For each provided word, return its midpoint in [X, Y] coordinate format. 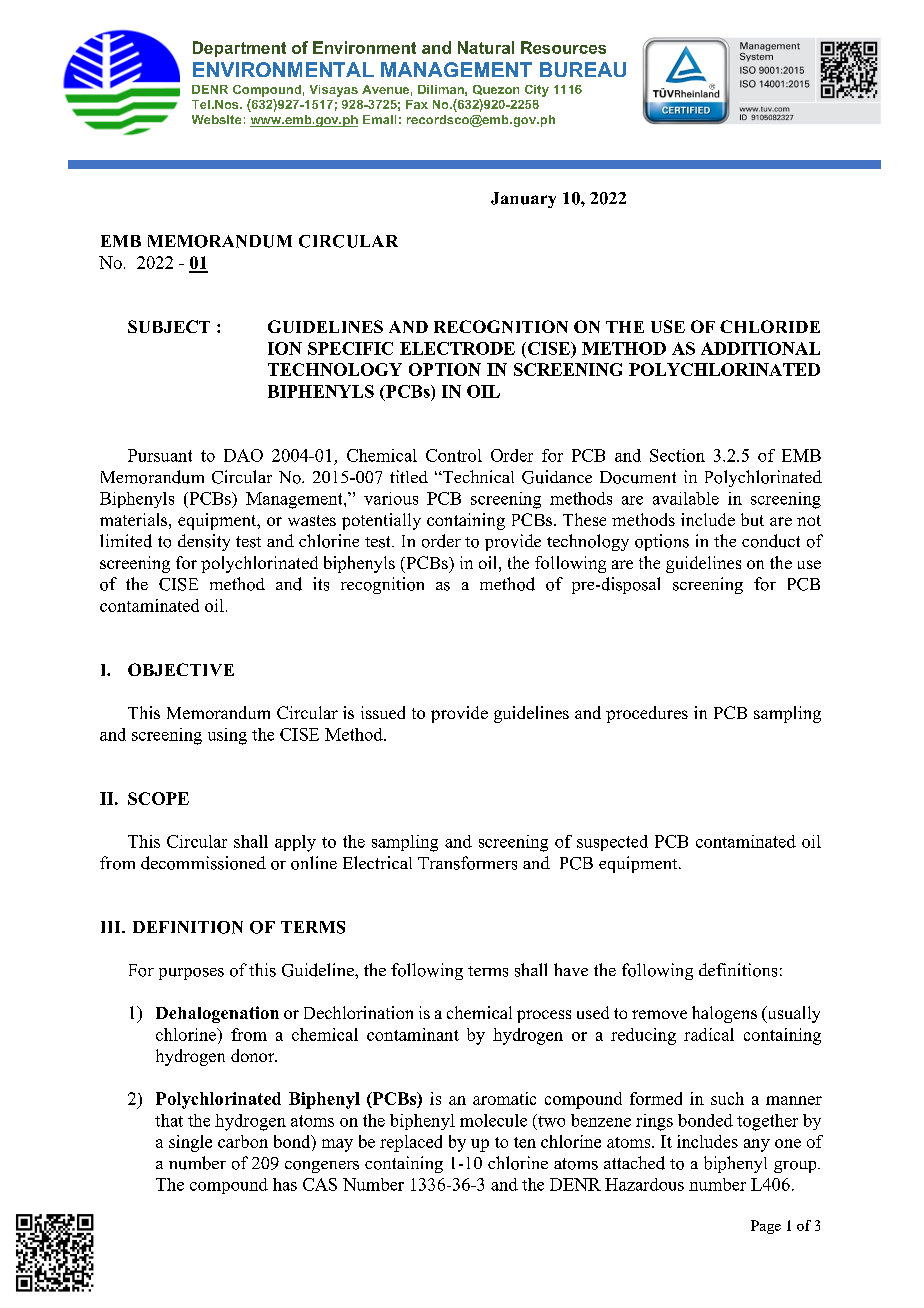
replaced [411, 1143]
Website [216, 119]
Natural [486, 47]
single [190, 1143]
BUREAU [583, 69]
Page [766, 1227]
